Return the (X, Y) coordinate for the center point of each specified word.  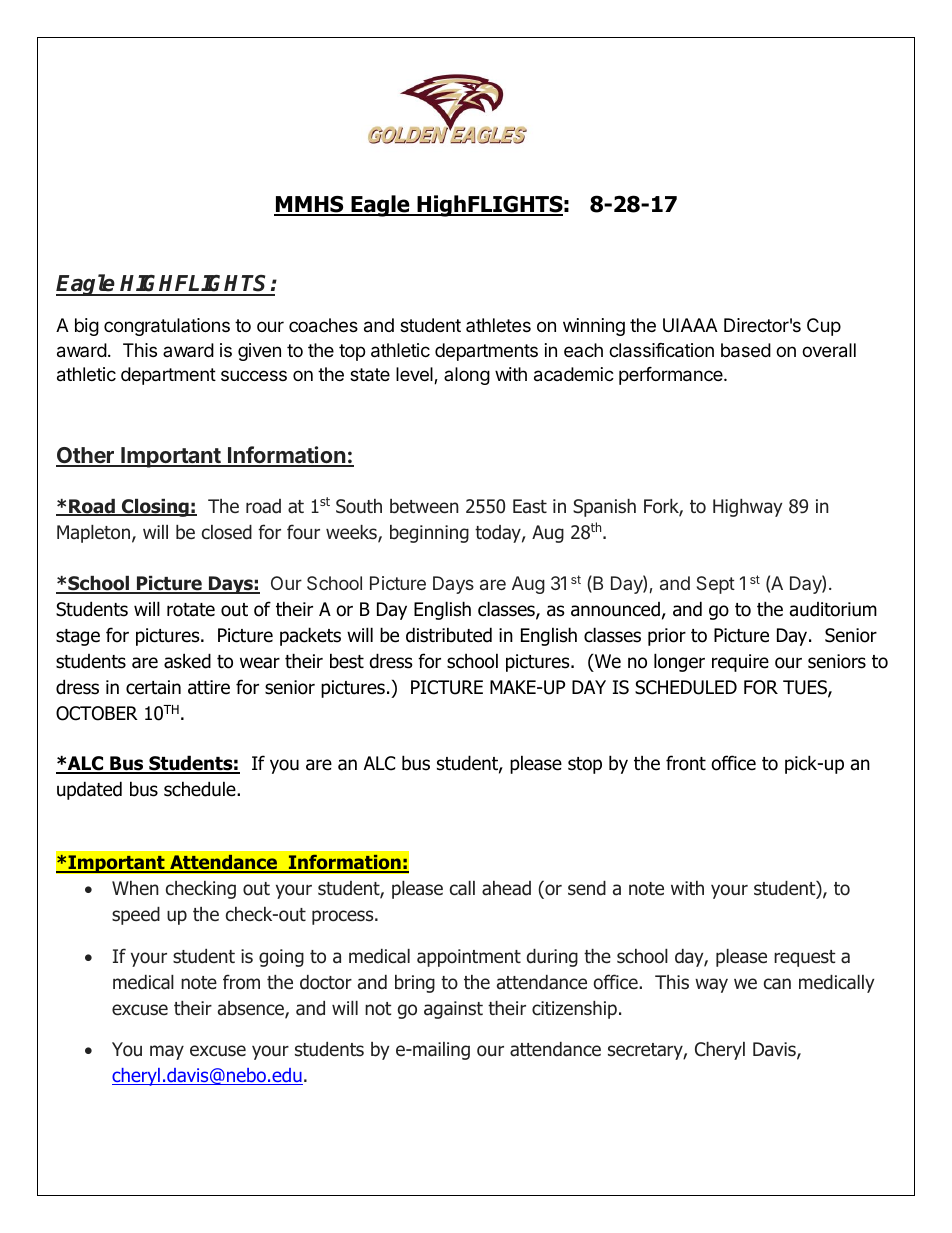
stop (585, 765)
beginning (429, 534)
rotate (191, 610)
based (746, 350)
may (167, 1052)
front (686, 763)
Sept (716, 585)
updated (89, 790)
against (453, 1010)
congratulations (167, 327)
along (467, 376)
